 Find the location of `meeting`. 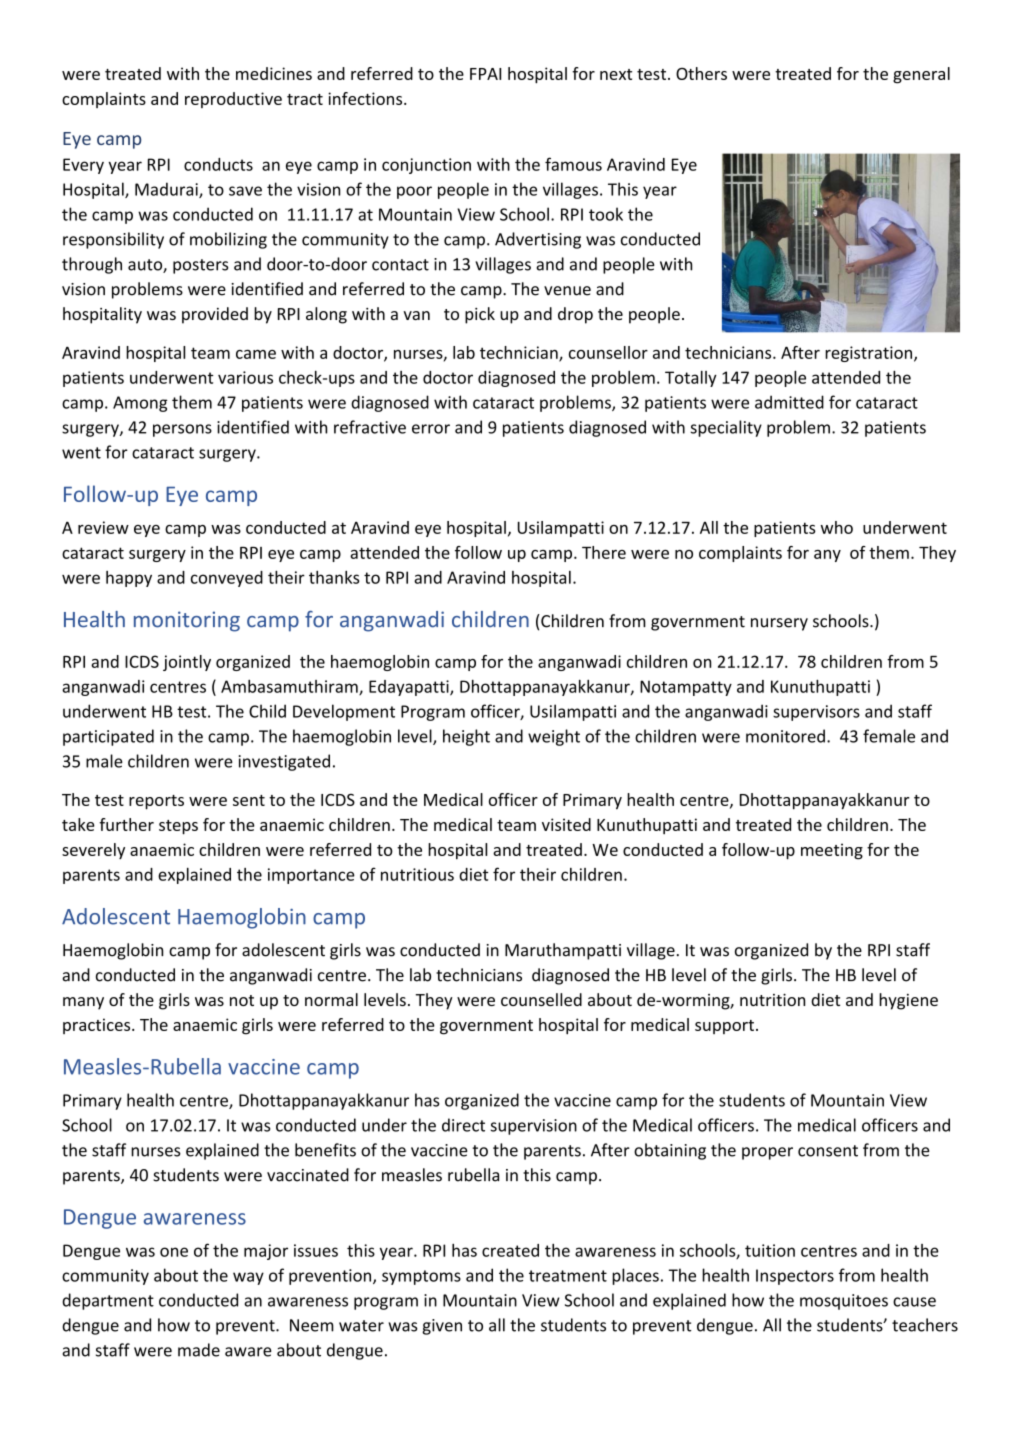

meeting is located at coordinates (832, 851).
